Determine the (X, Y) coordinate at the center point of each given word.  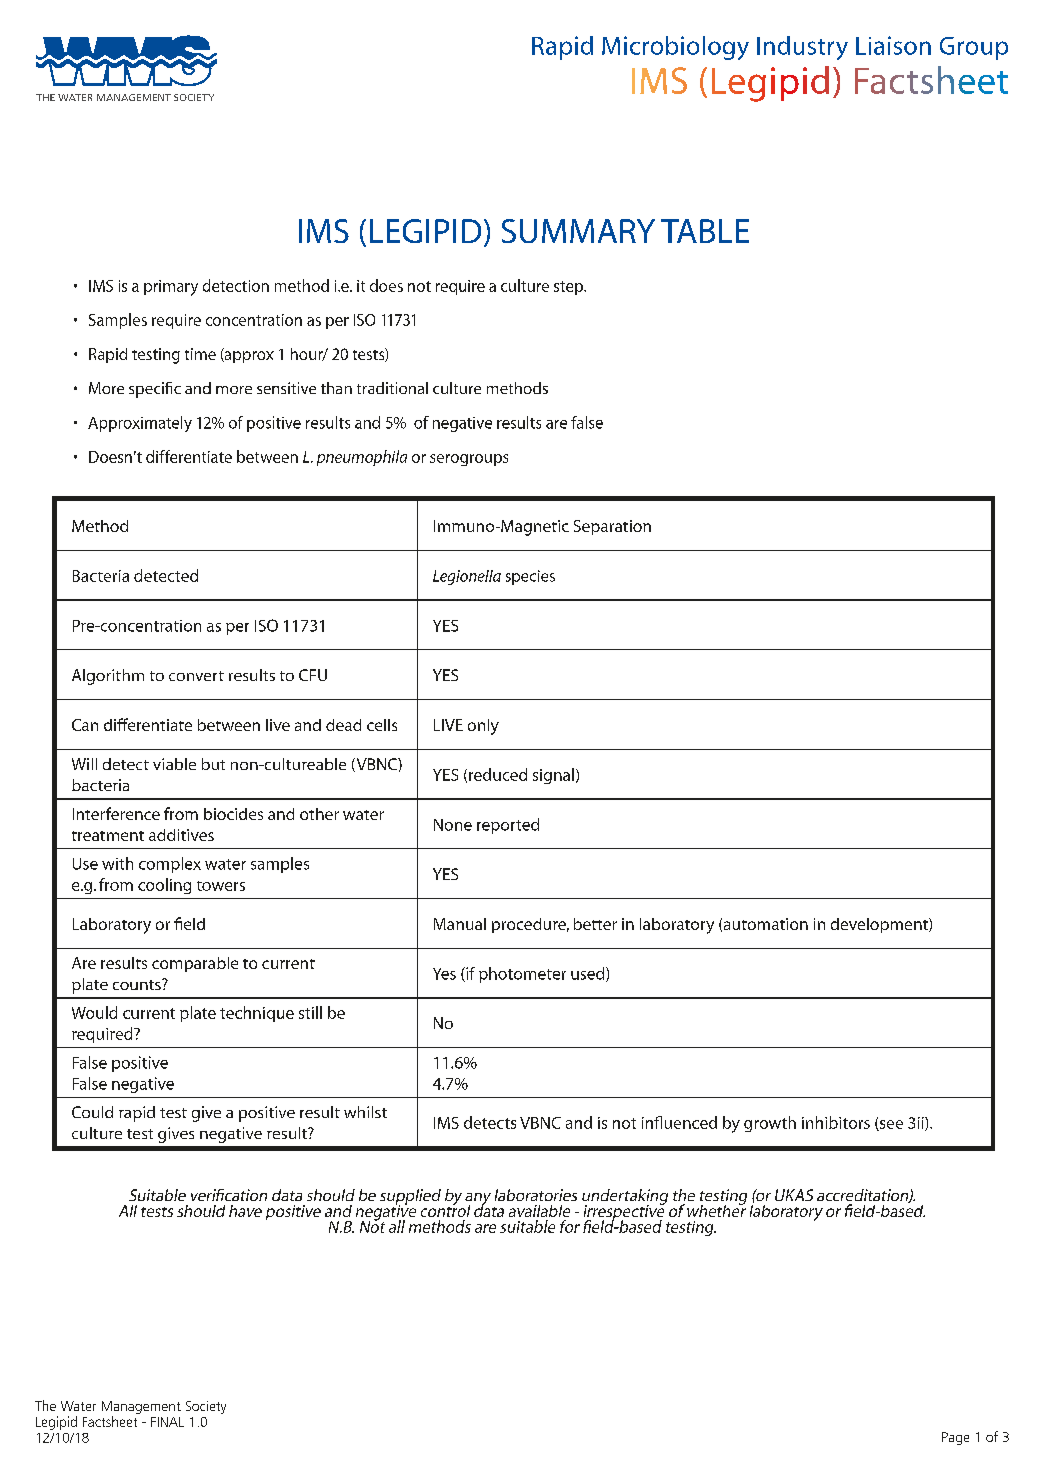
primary (171, 288)
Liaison (893, 45)
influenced (679, 1122)
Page (955, 1438)
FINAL (167, 1422)
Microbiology (675, 48)
